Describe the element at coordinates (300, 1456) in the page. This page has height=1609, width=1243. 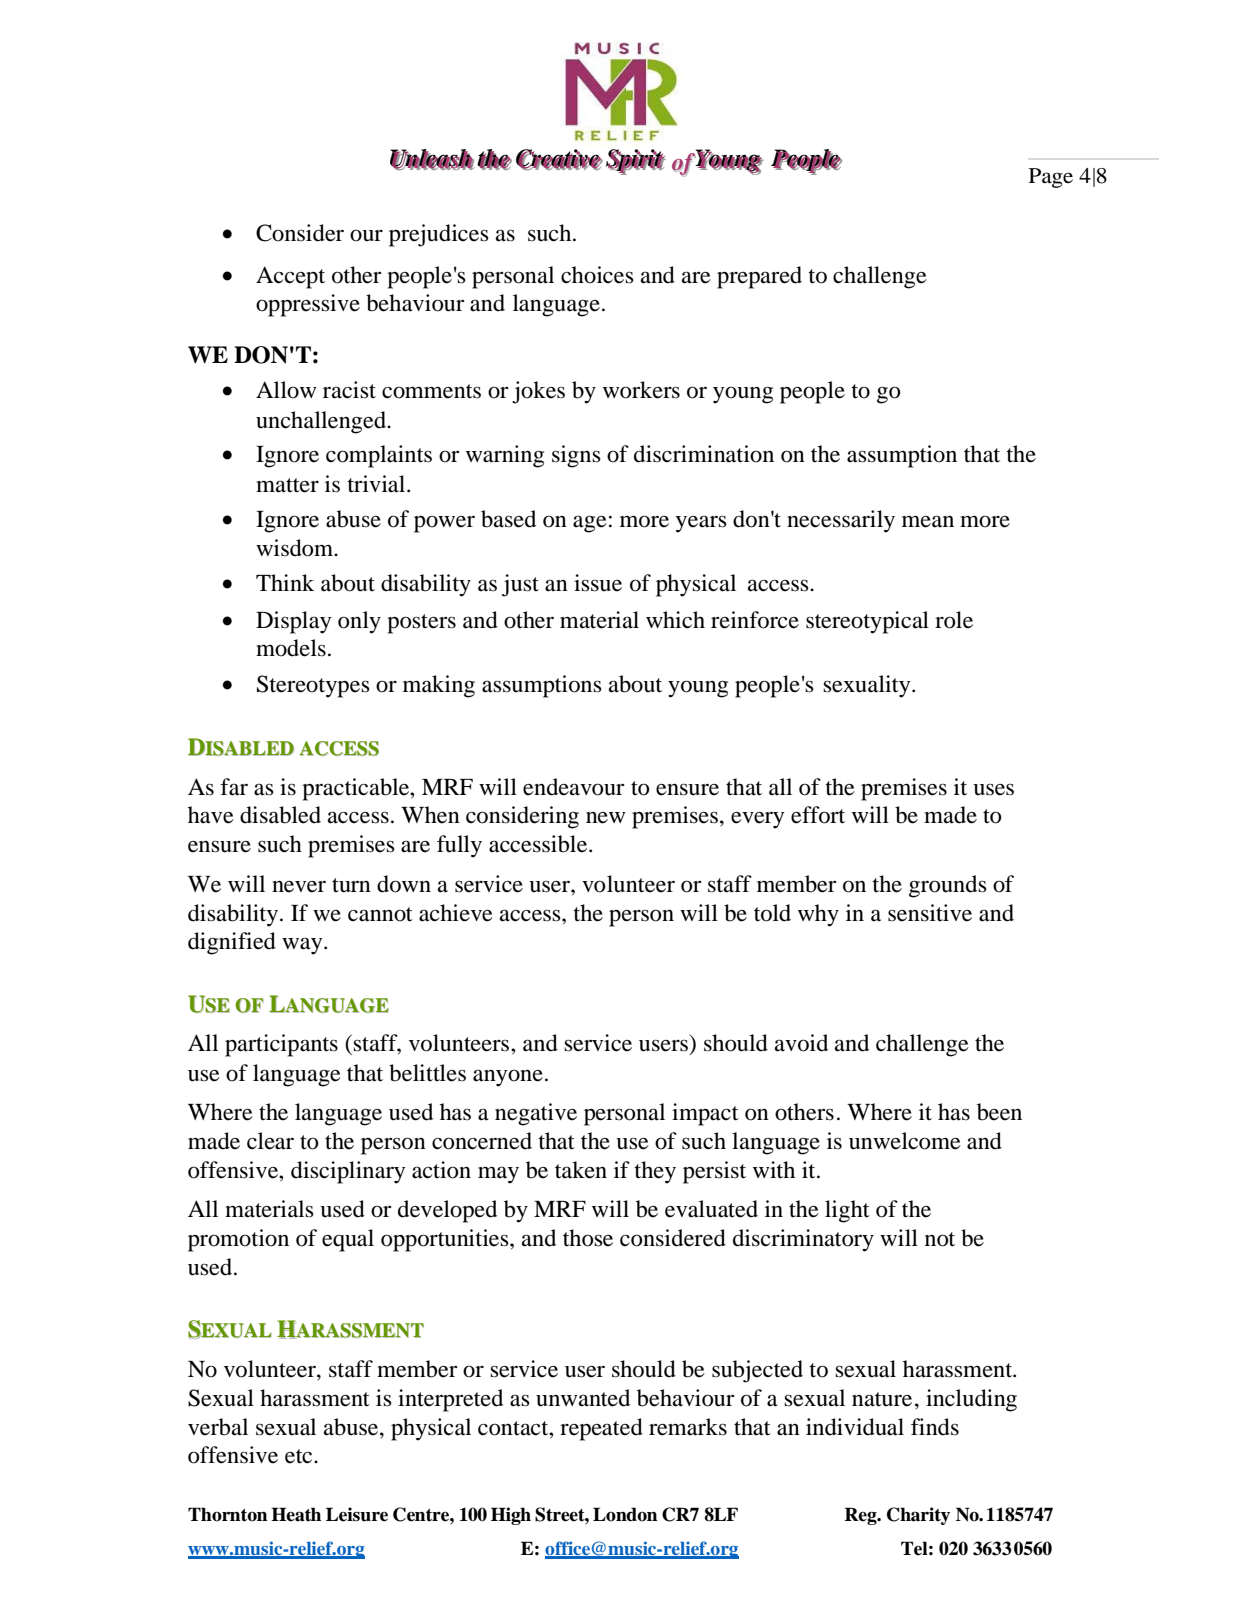
I see `etc` at that location.
